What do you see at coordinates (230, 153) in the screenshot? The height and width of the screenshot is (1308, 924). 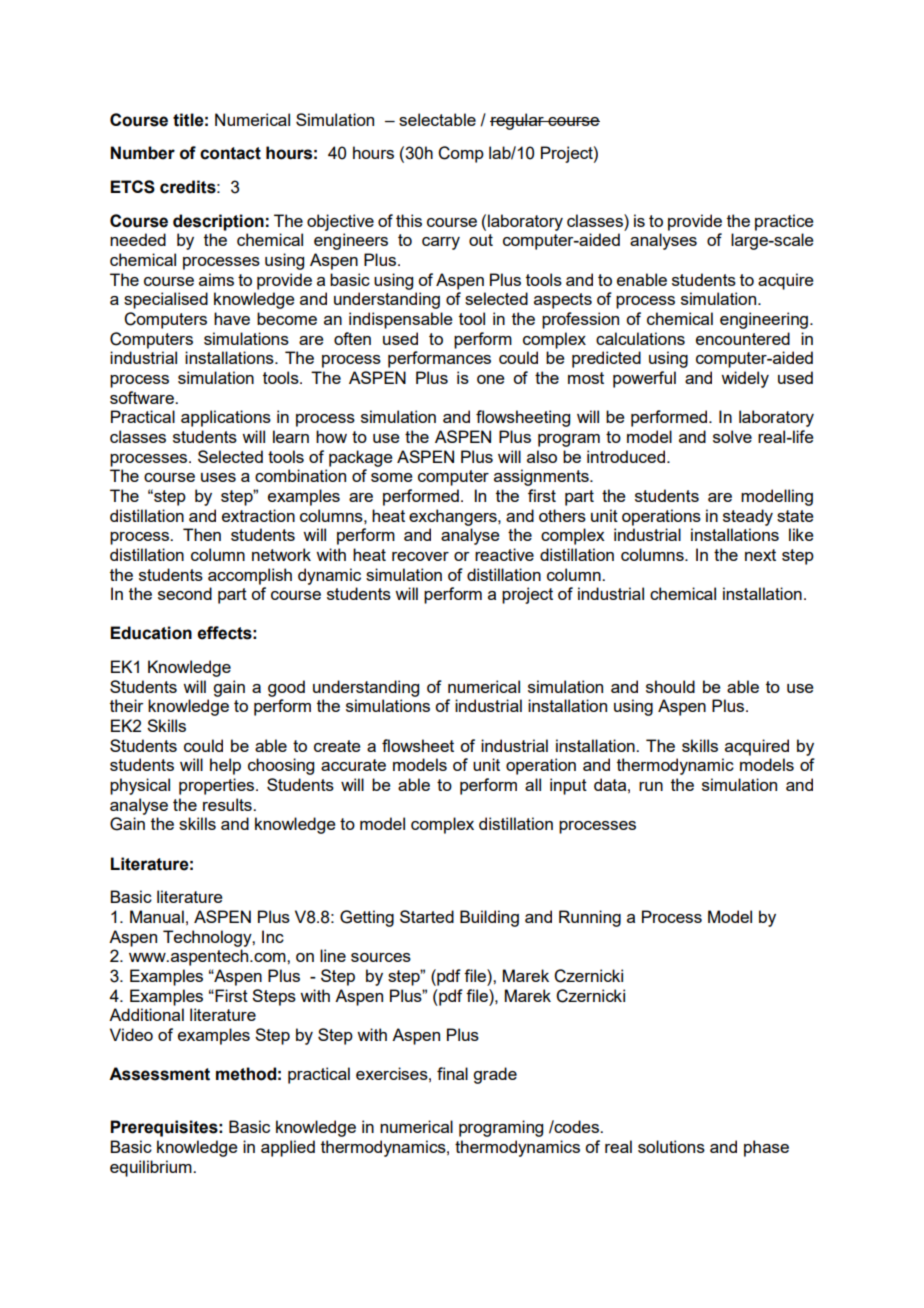 I see `contact` at bounding box center [230, 153].
